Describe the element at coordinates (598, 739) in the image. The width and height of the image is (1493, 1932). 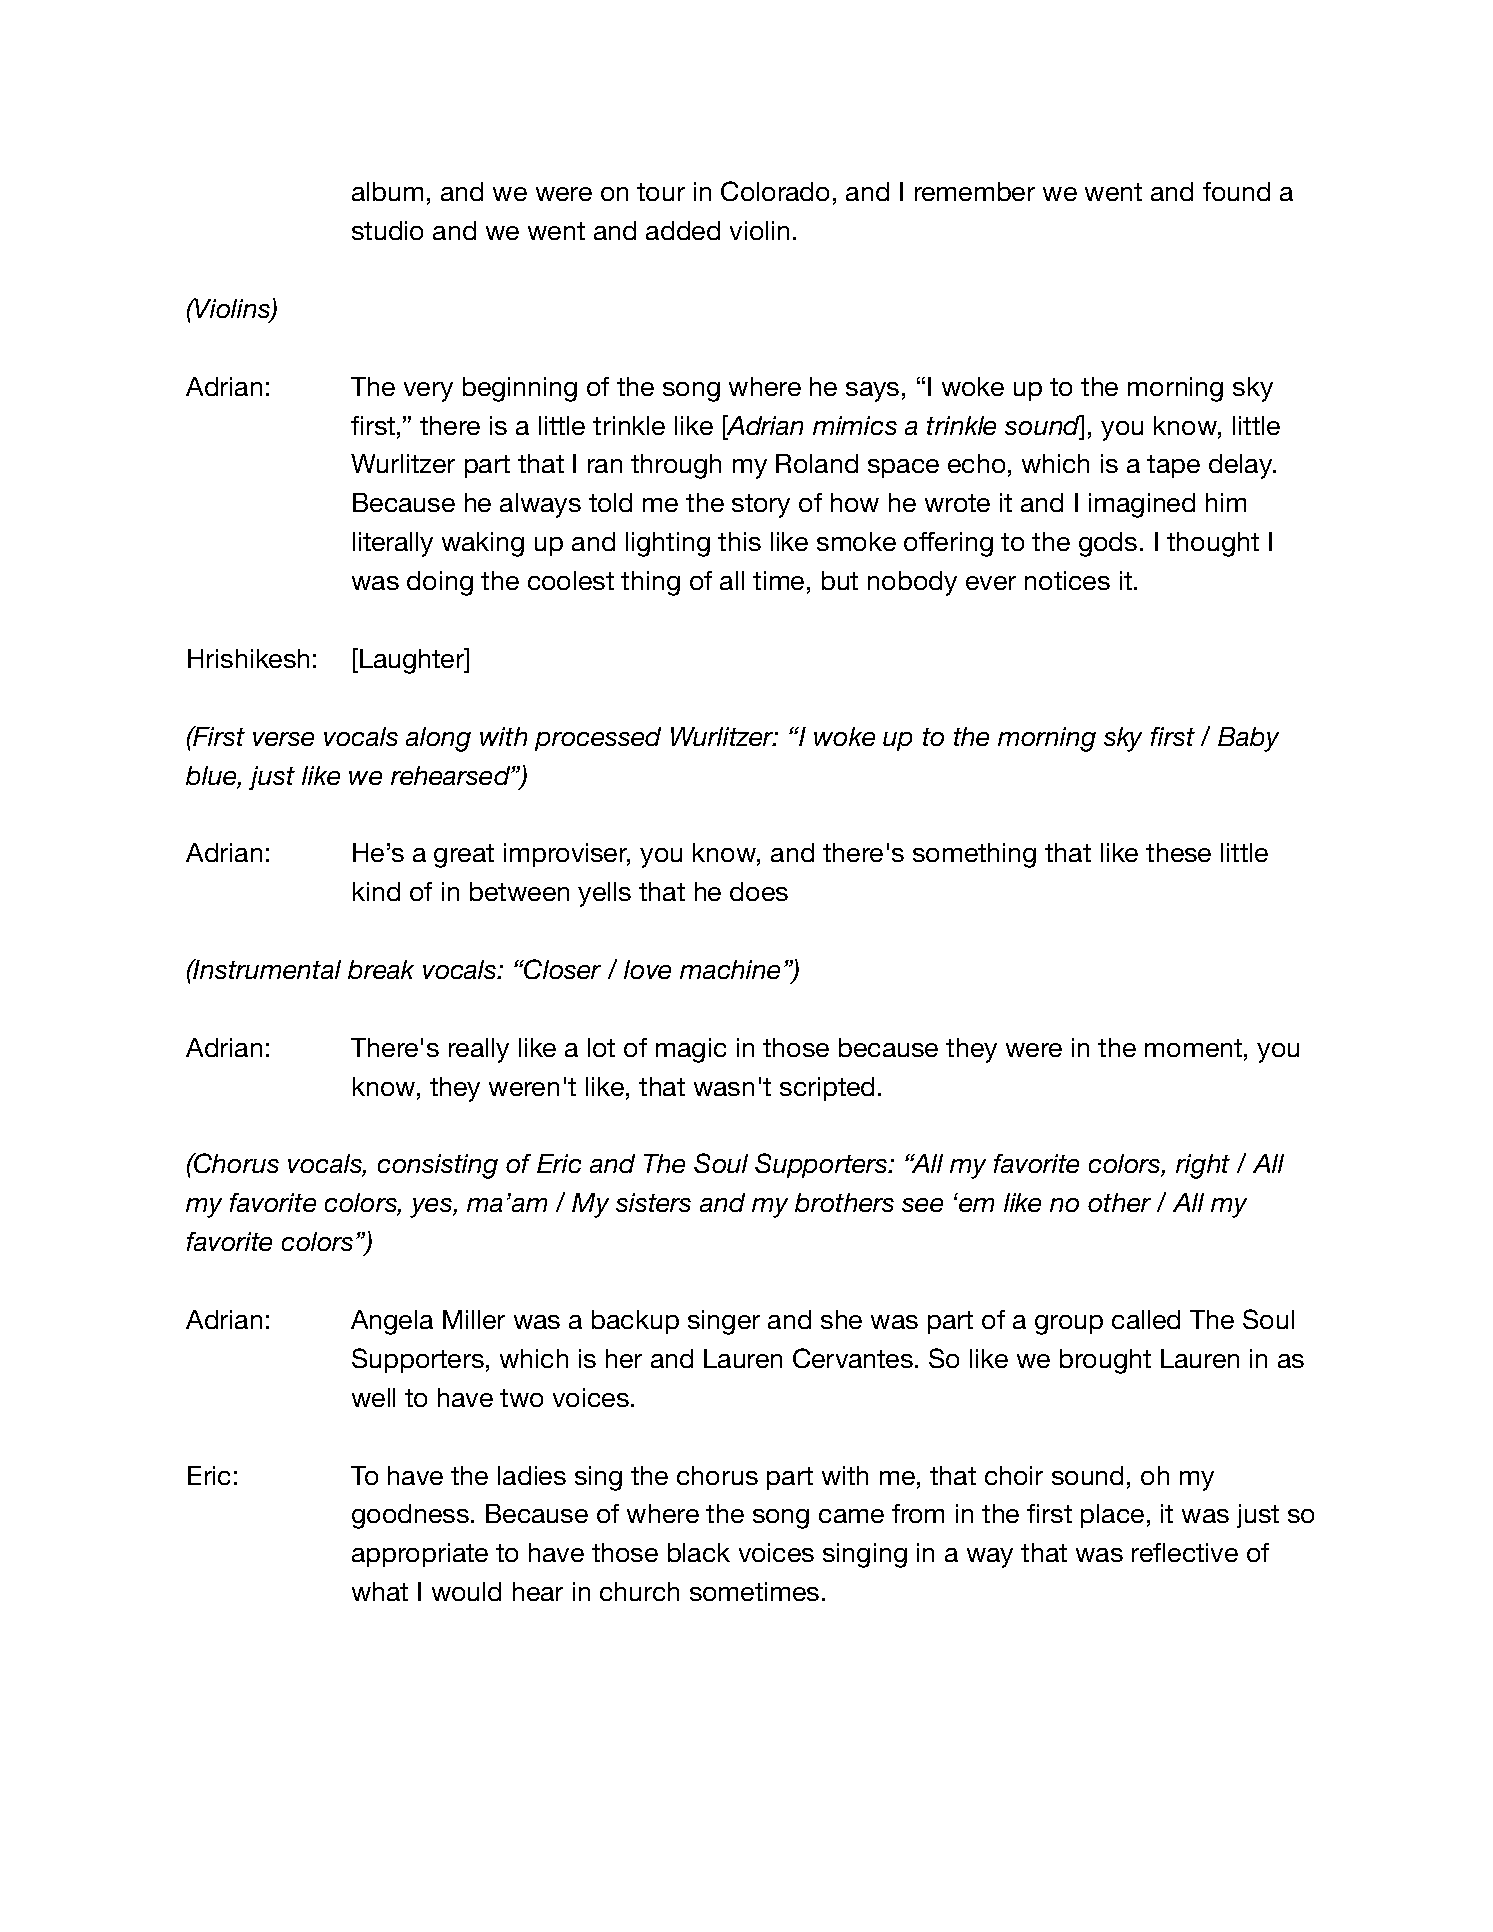
I see `processed` at that location.
